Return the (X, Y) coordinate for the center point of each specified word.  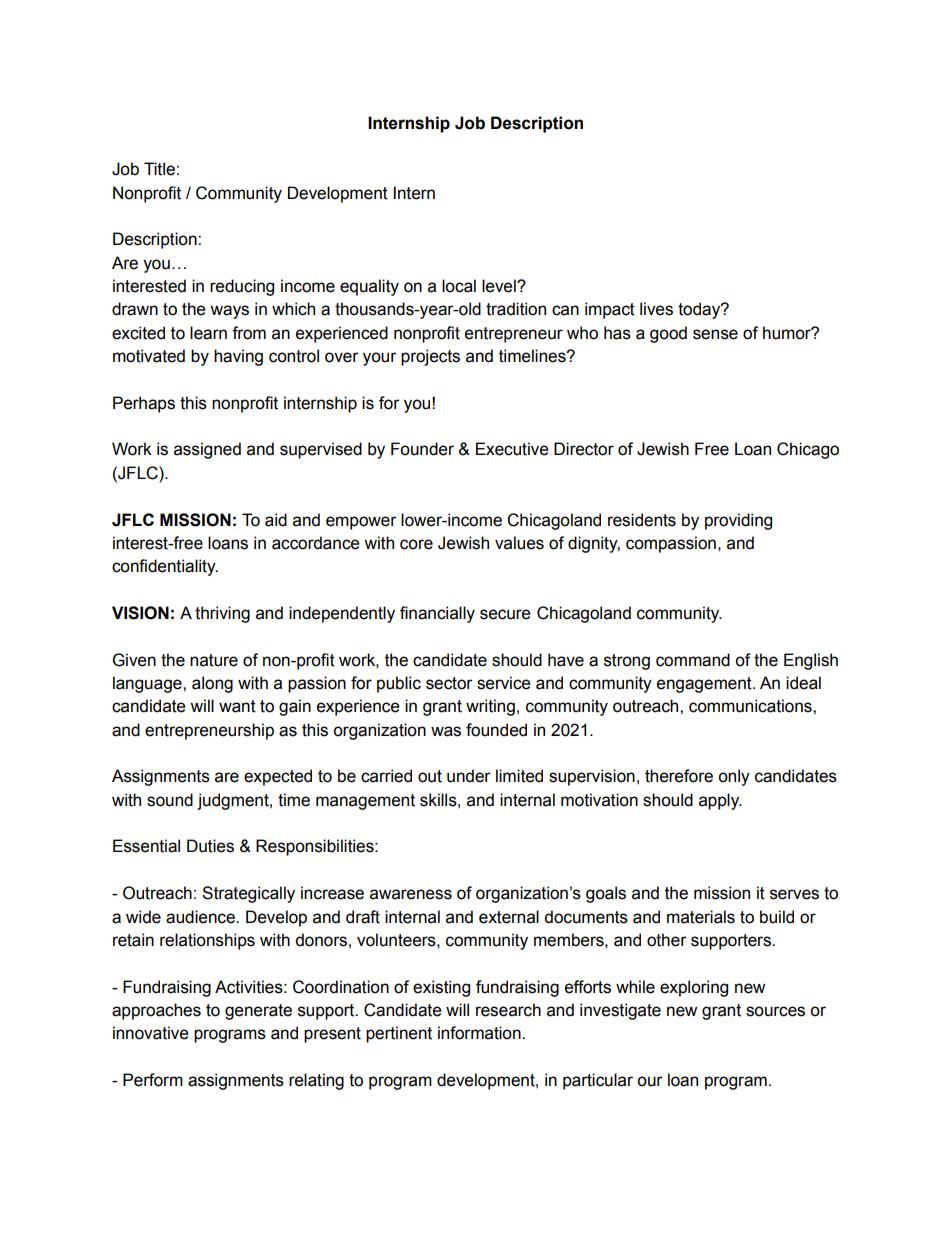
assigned (207, 450)
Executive (512, 449)
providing (738, 521)
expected (278, 777)
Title (159, 169)
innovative (151, 1033)
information (480, 1033)
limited (519, 776)
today (700, 310)
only (734, 777)
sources (775, 1011)
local (459, 286)
